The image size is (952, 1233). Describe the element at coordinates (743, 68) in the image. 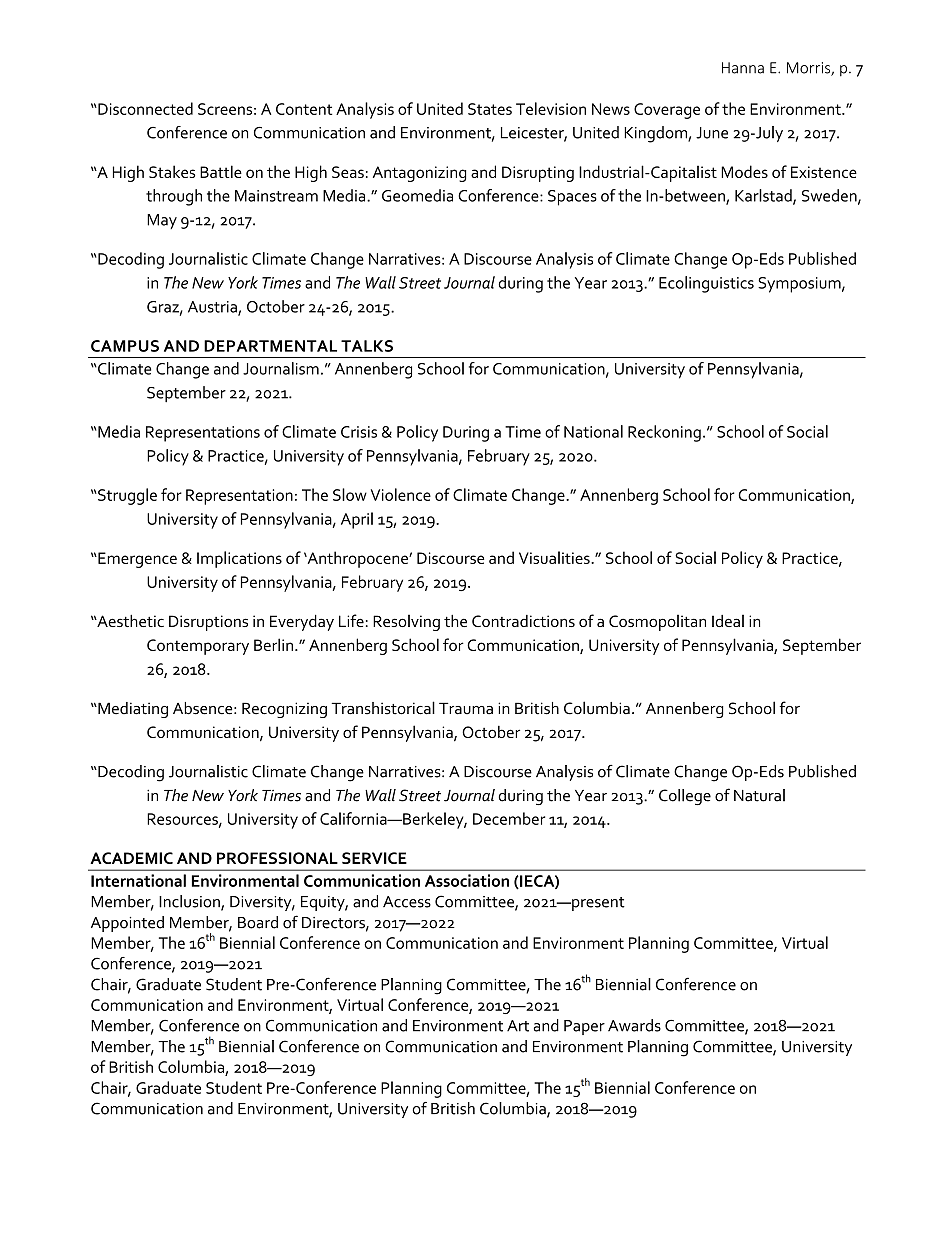

I see `Hanna` at that location.
